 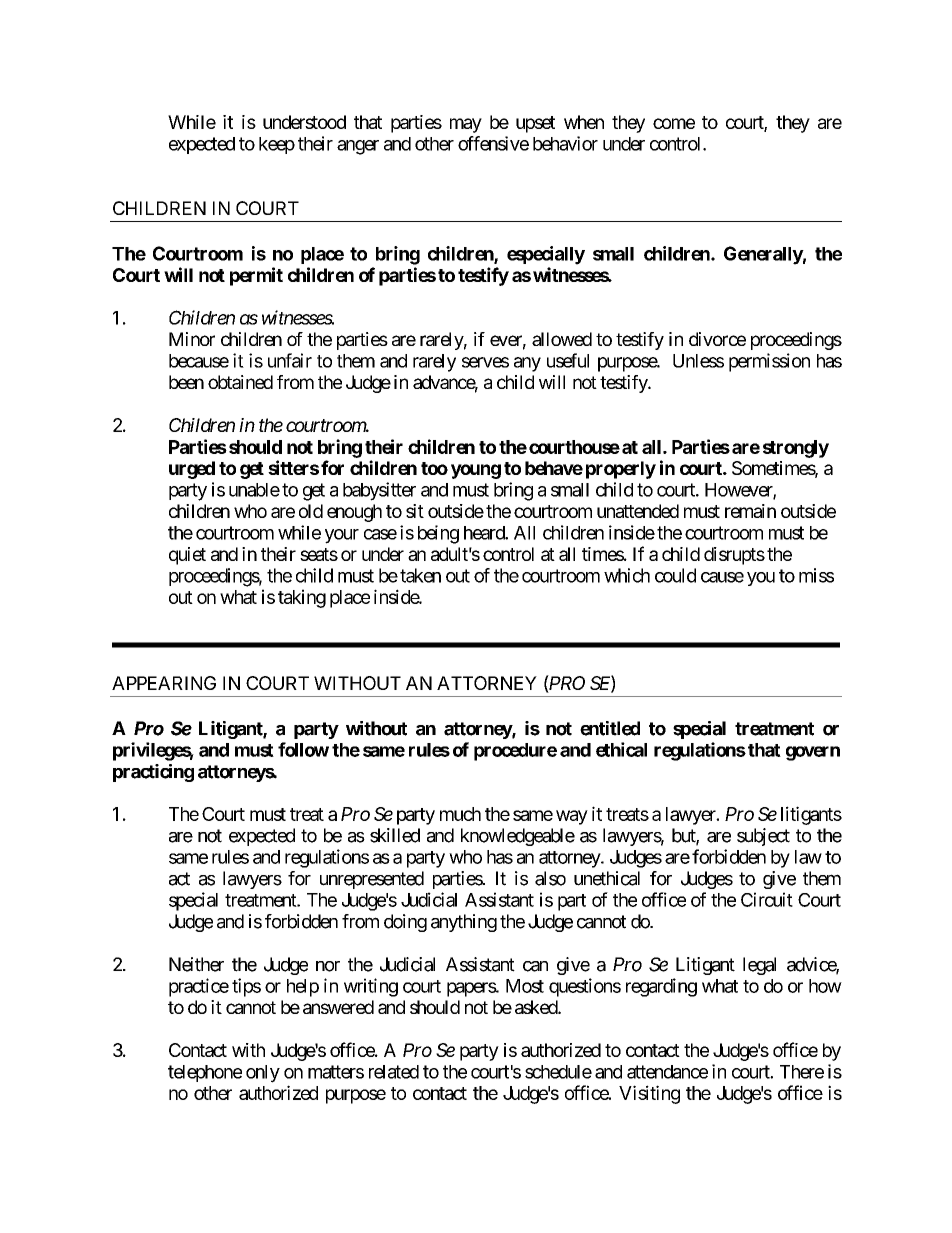 What do you see at coordinates (813, 753) in the screenshot?
I see `govern` at bounding box center [813, 753].
